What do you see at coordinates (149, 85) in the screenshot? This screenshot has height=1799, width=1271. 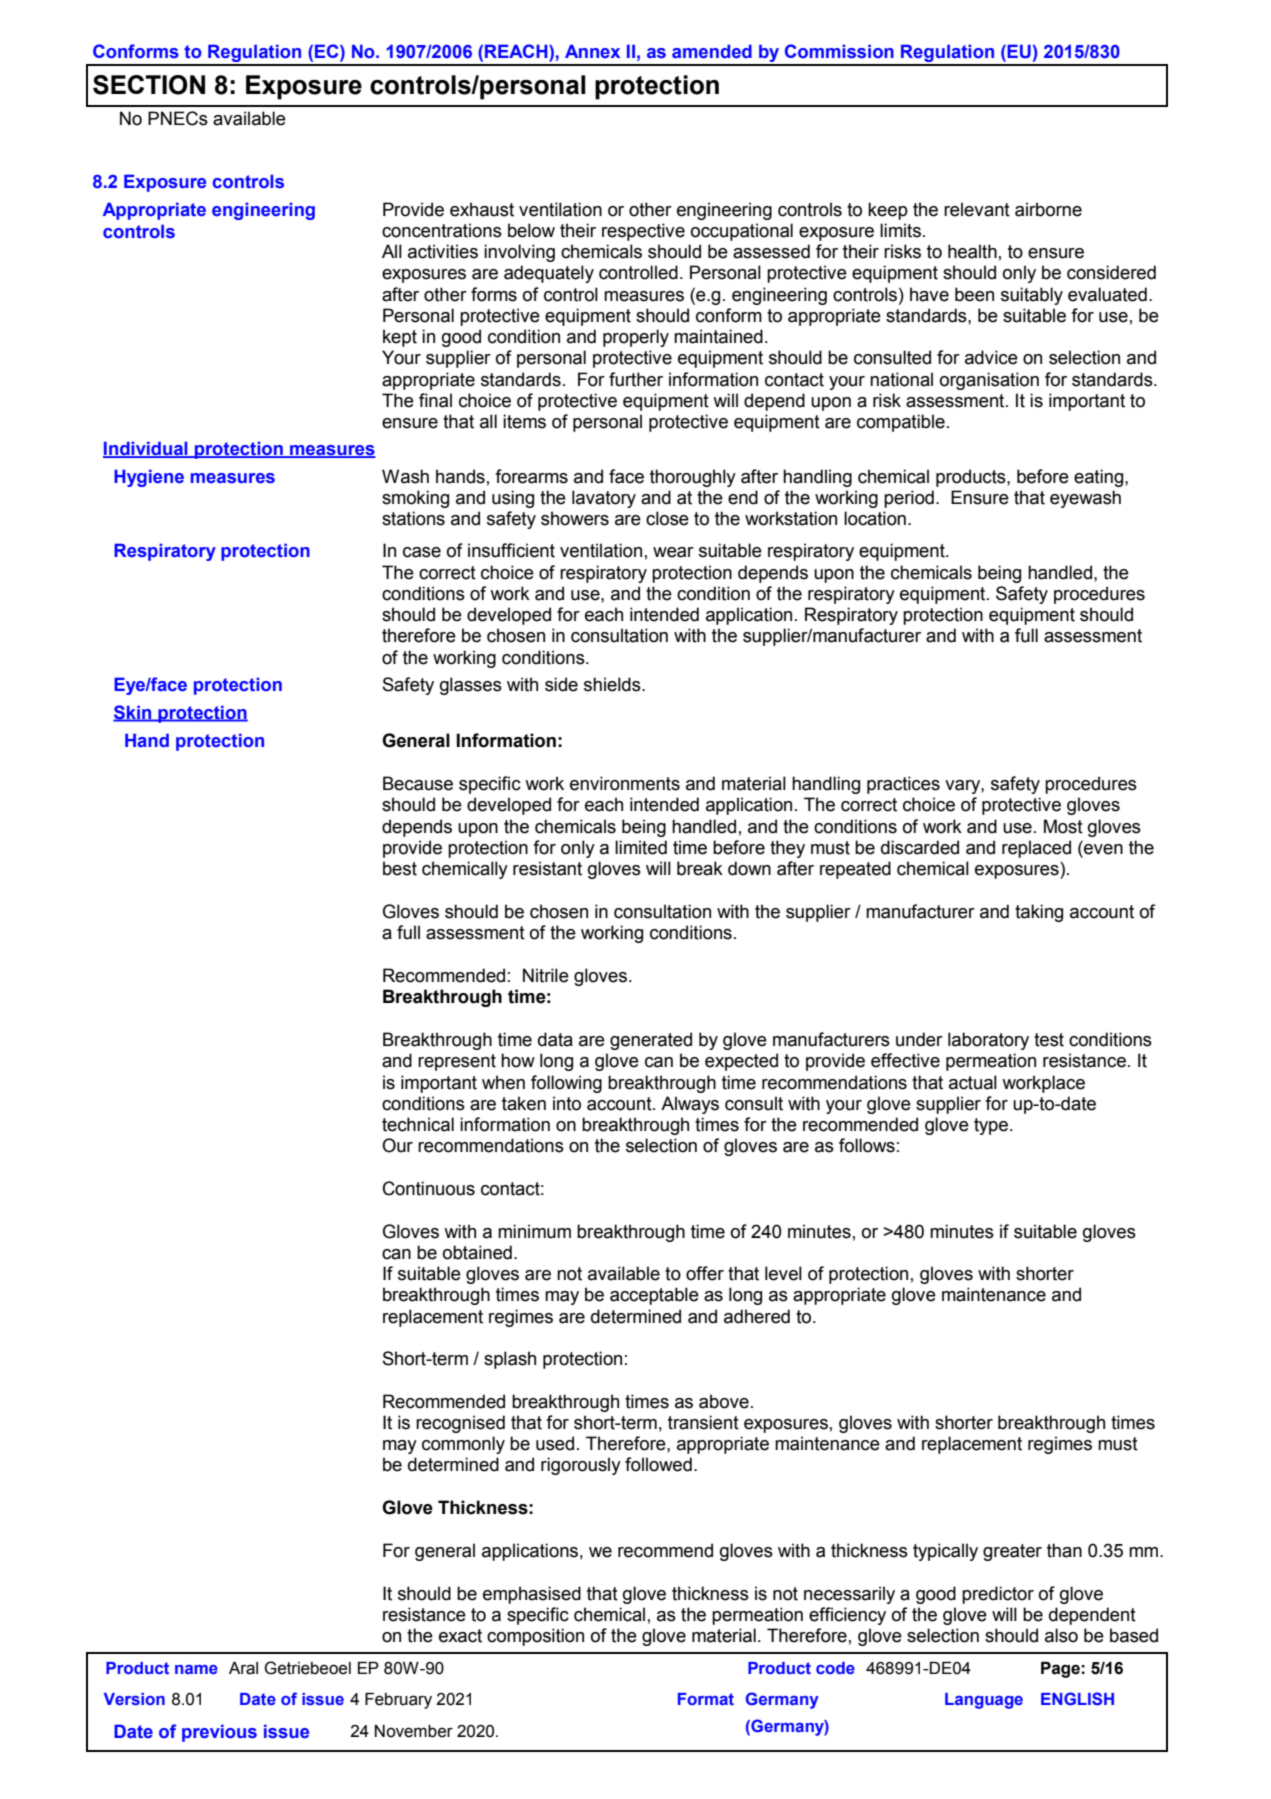 I see `SECTION` at bounding box center [149, 85].
